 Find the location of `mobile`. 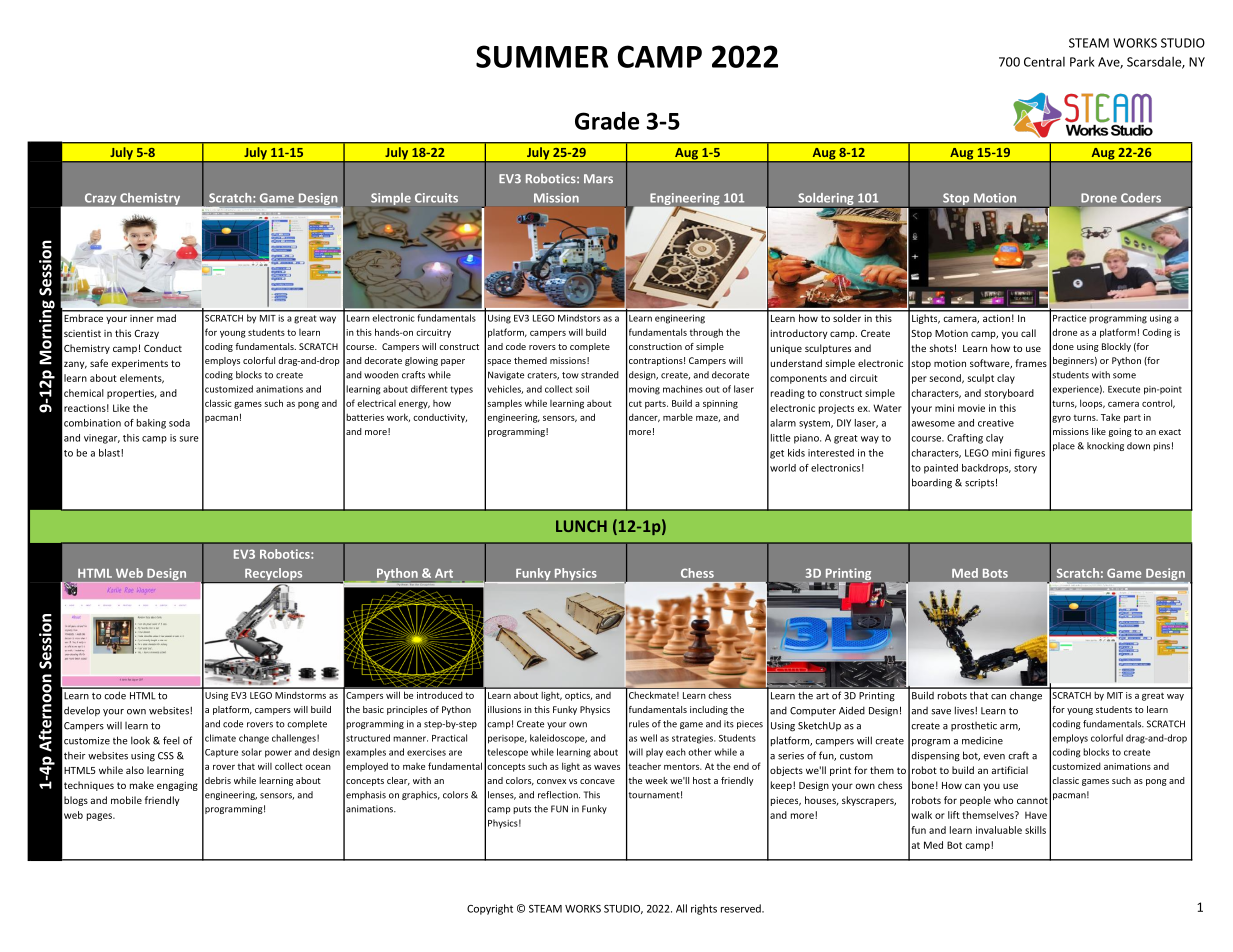

mobile is located at coordinates (126, 800).
